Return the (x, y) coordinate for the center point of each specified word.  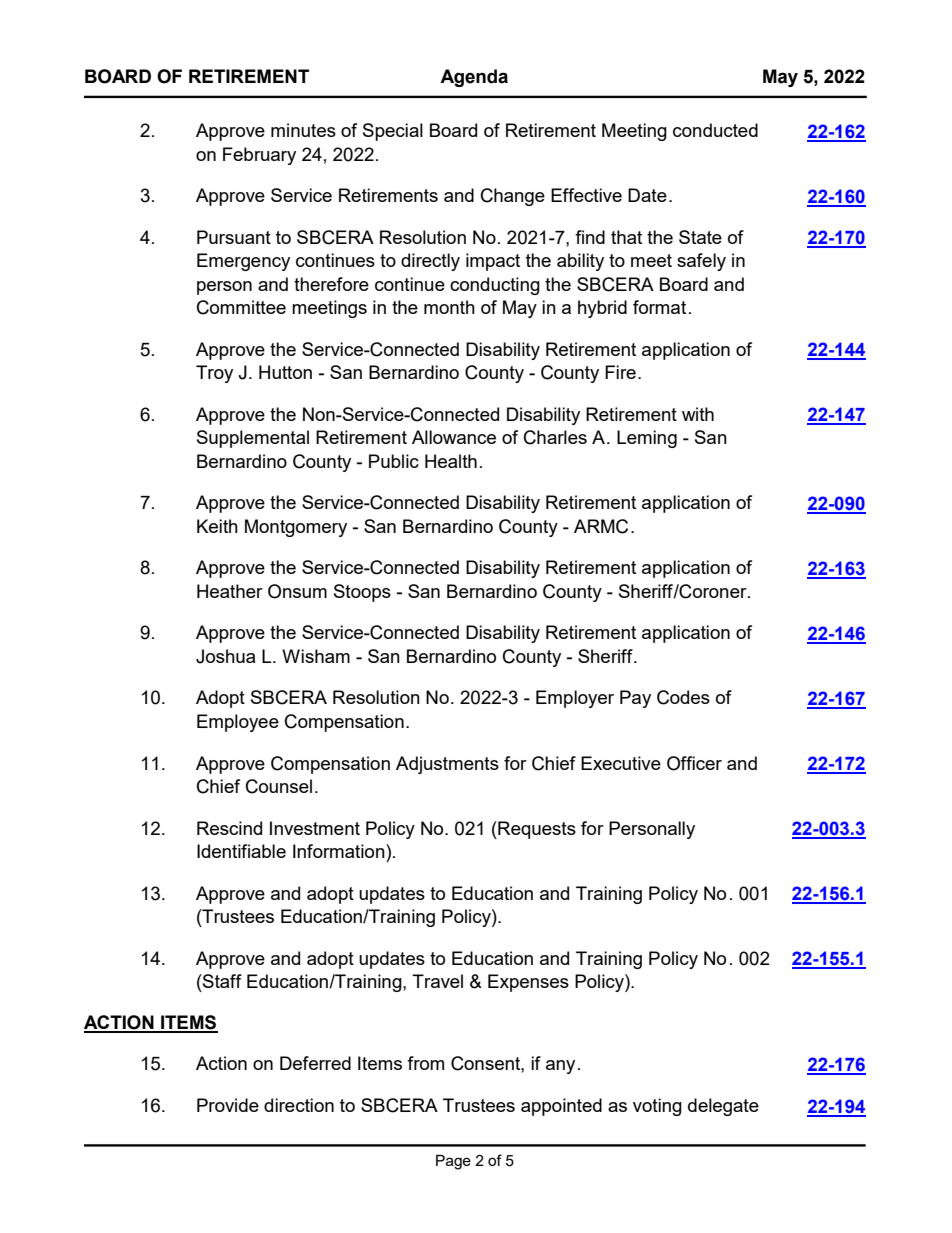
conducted (715, 130)
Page (453, 1162)
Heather (230, 591)
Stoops (362, 593)
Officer (694, 763)
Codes (683, 697)
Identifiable (241, 851)
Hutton (285, 372)
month (449, 307)
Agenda (474, 78)
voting (657, 1107)
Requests (536, 830)
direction (299, 1105)
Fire (620, 372)
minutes (303, 130)
